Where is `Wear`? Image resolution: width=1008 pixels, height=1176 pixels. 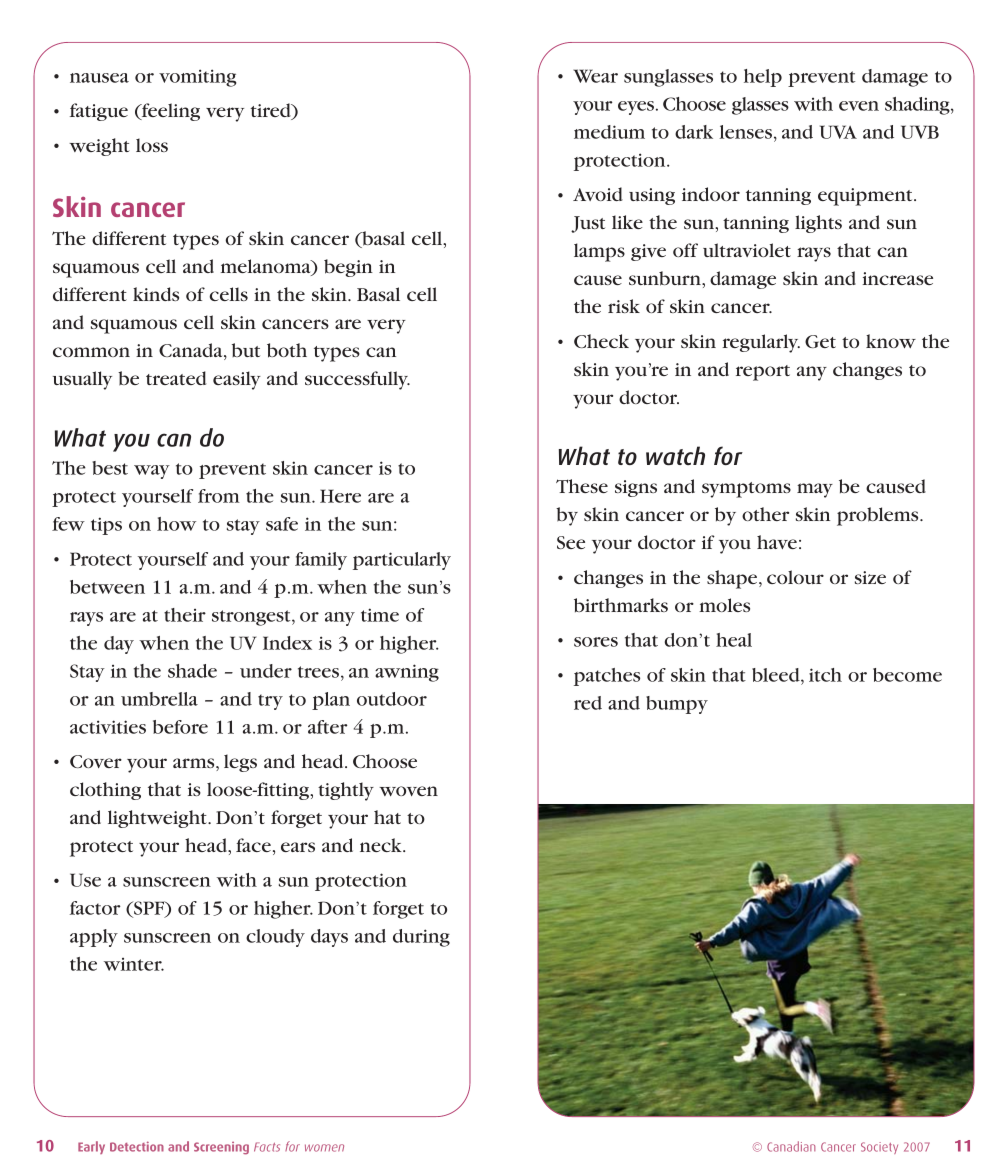 Wear is located at coordinates (595, 76).
